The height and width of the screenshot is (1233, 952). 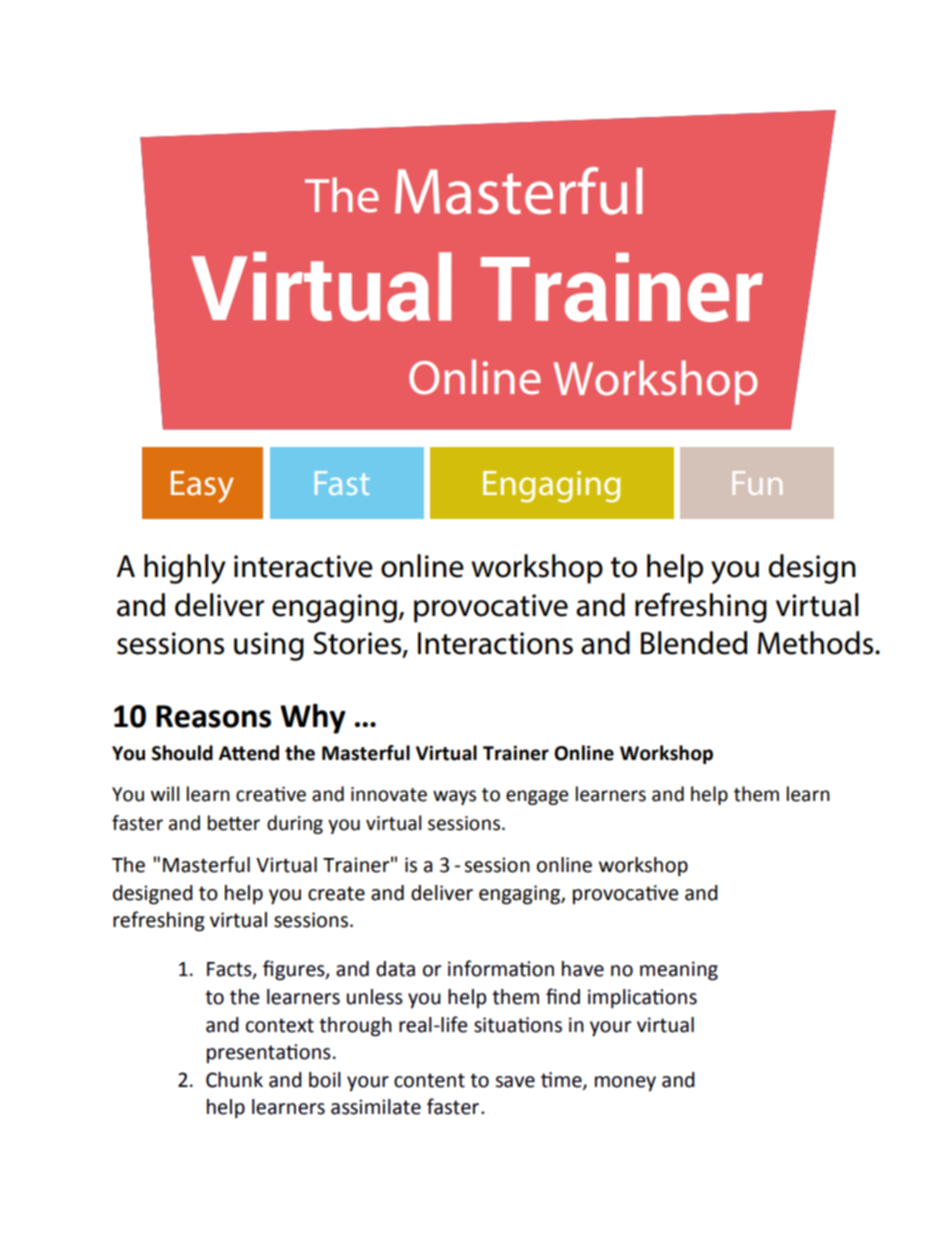 What do you see at coordinates (495, 643) in the screenshot?
I see `Interactions` at bounding box center [495, 643].
